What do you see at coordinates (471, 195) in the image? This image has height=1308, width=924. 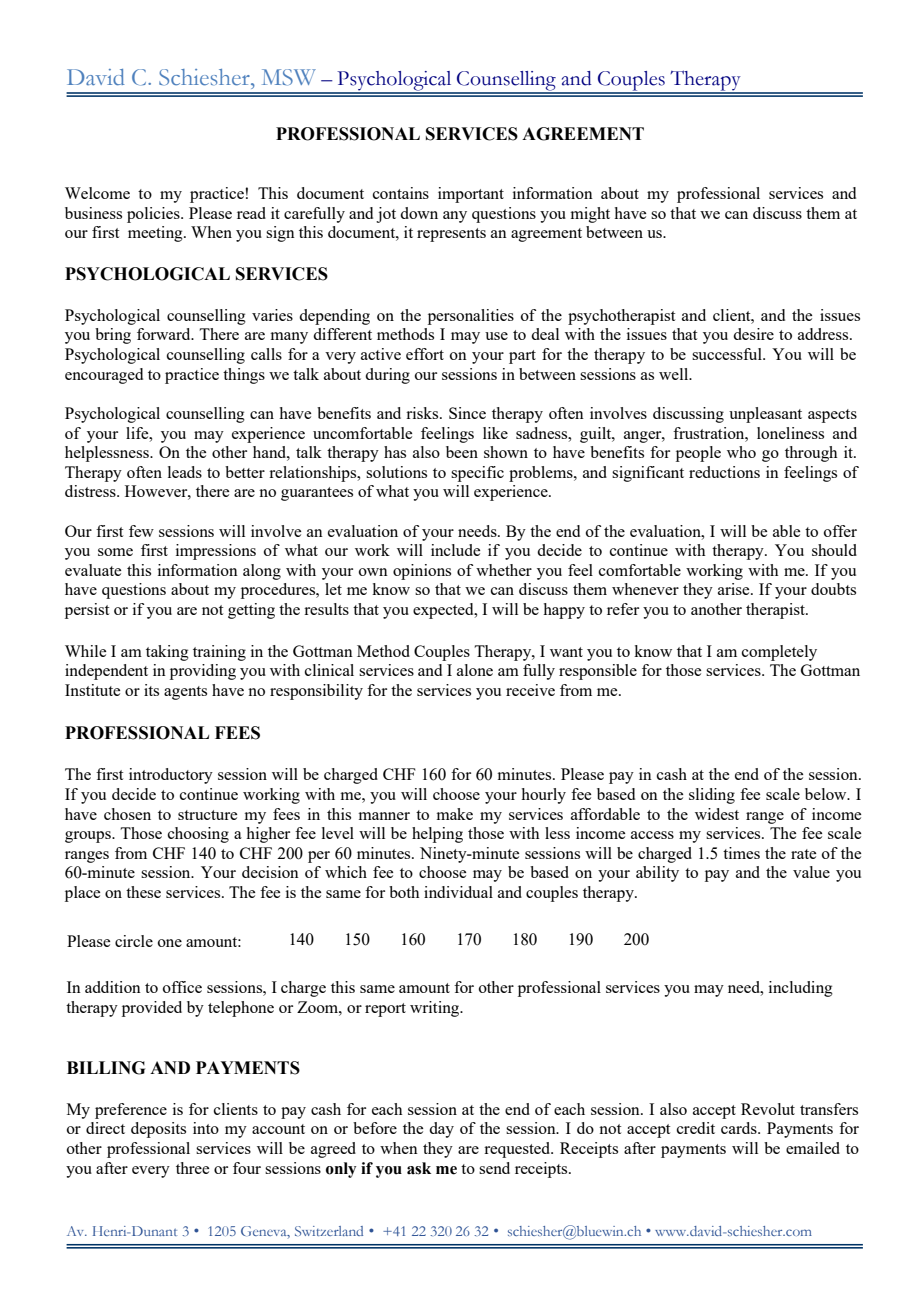 I see `important` at bounding box center [471, 195].
